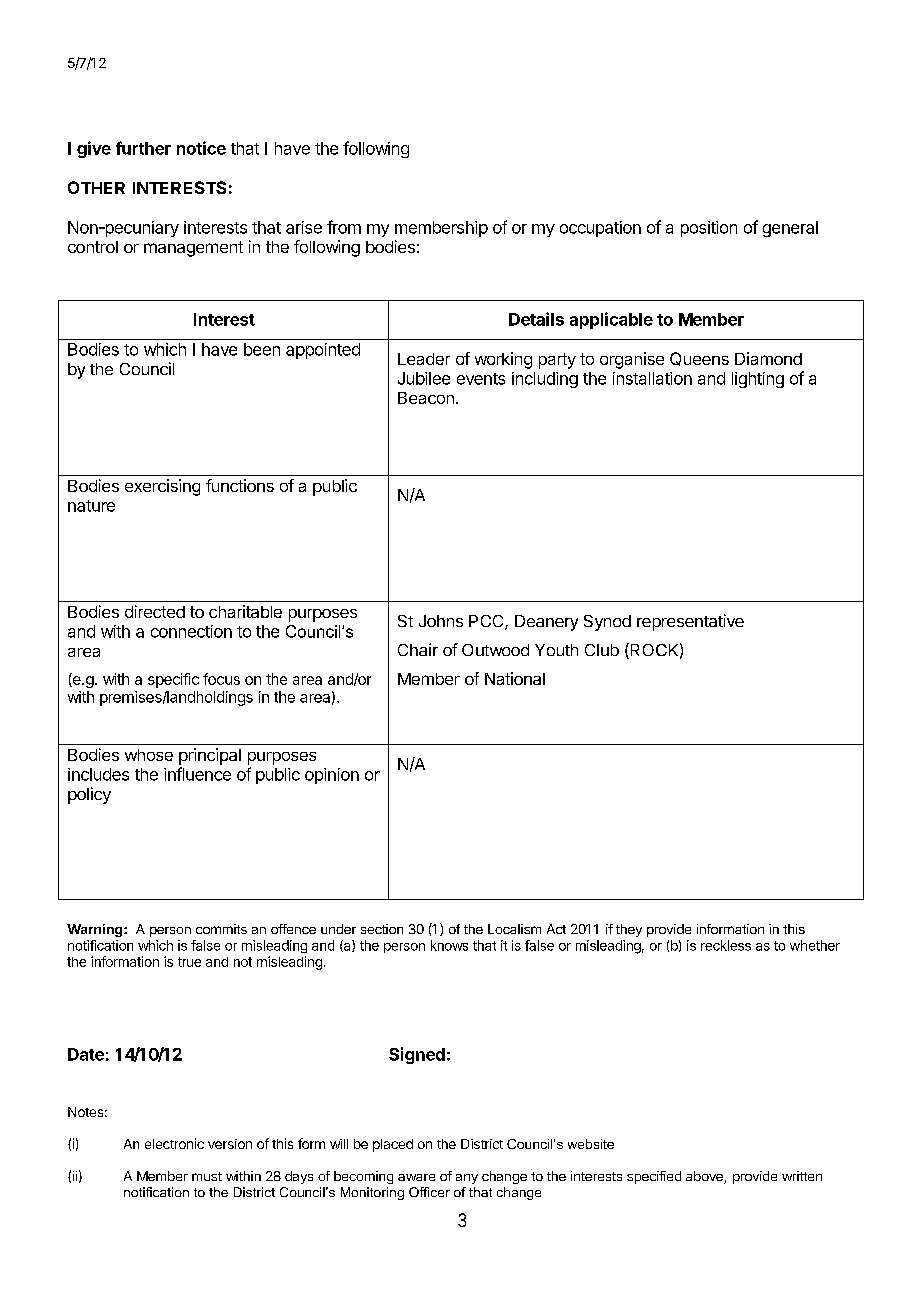  What do you see at coordinates (441, 621) in the image?
I see `Johns` at bounding box center [441, 621].
